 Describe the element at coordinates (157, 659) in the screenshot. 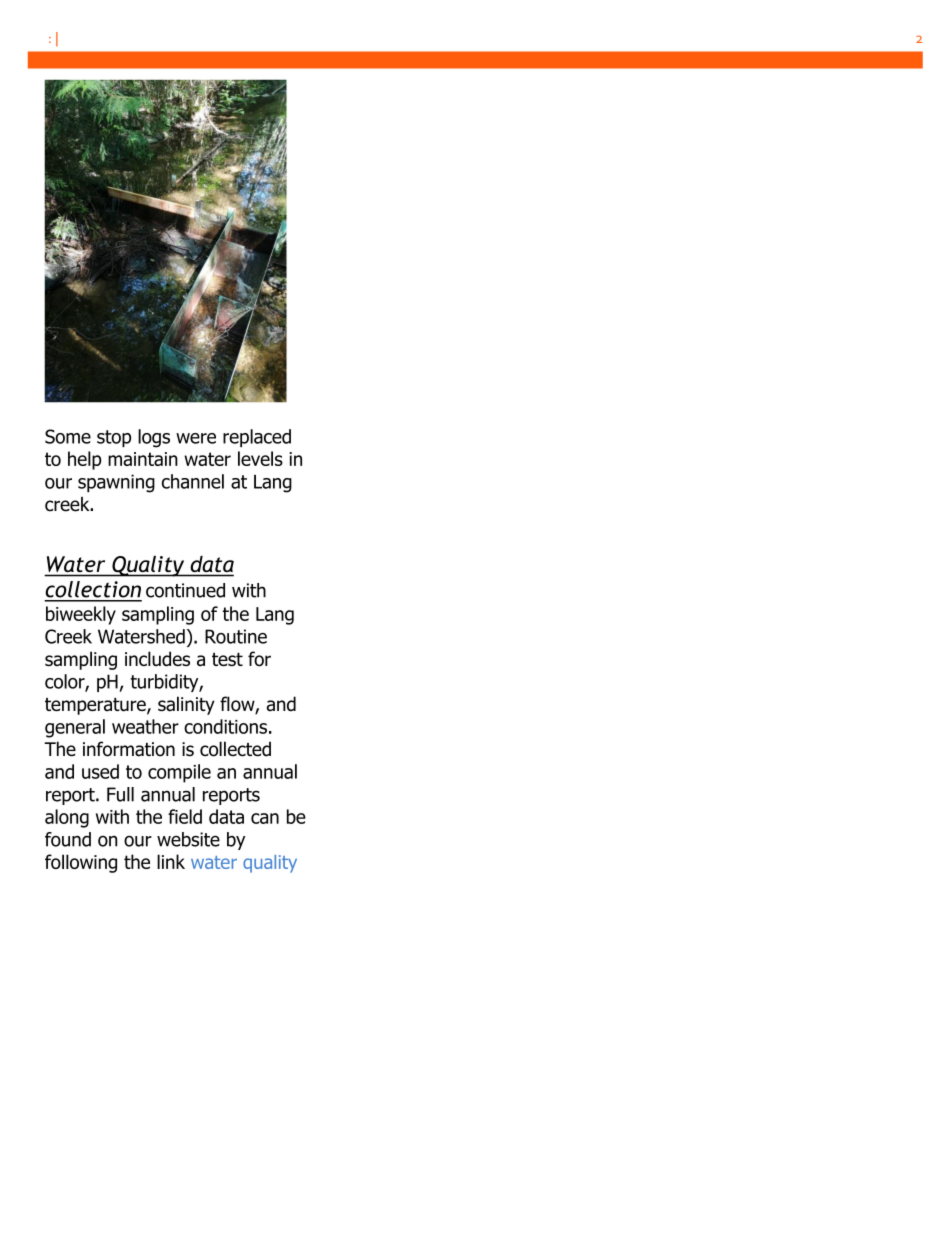

I see `includes` at that location.
